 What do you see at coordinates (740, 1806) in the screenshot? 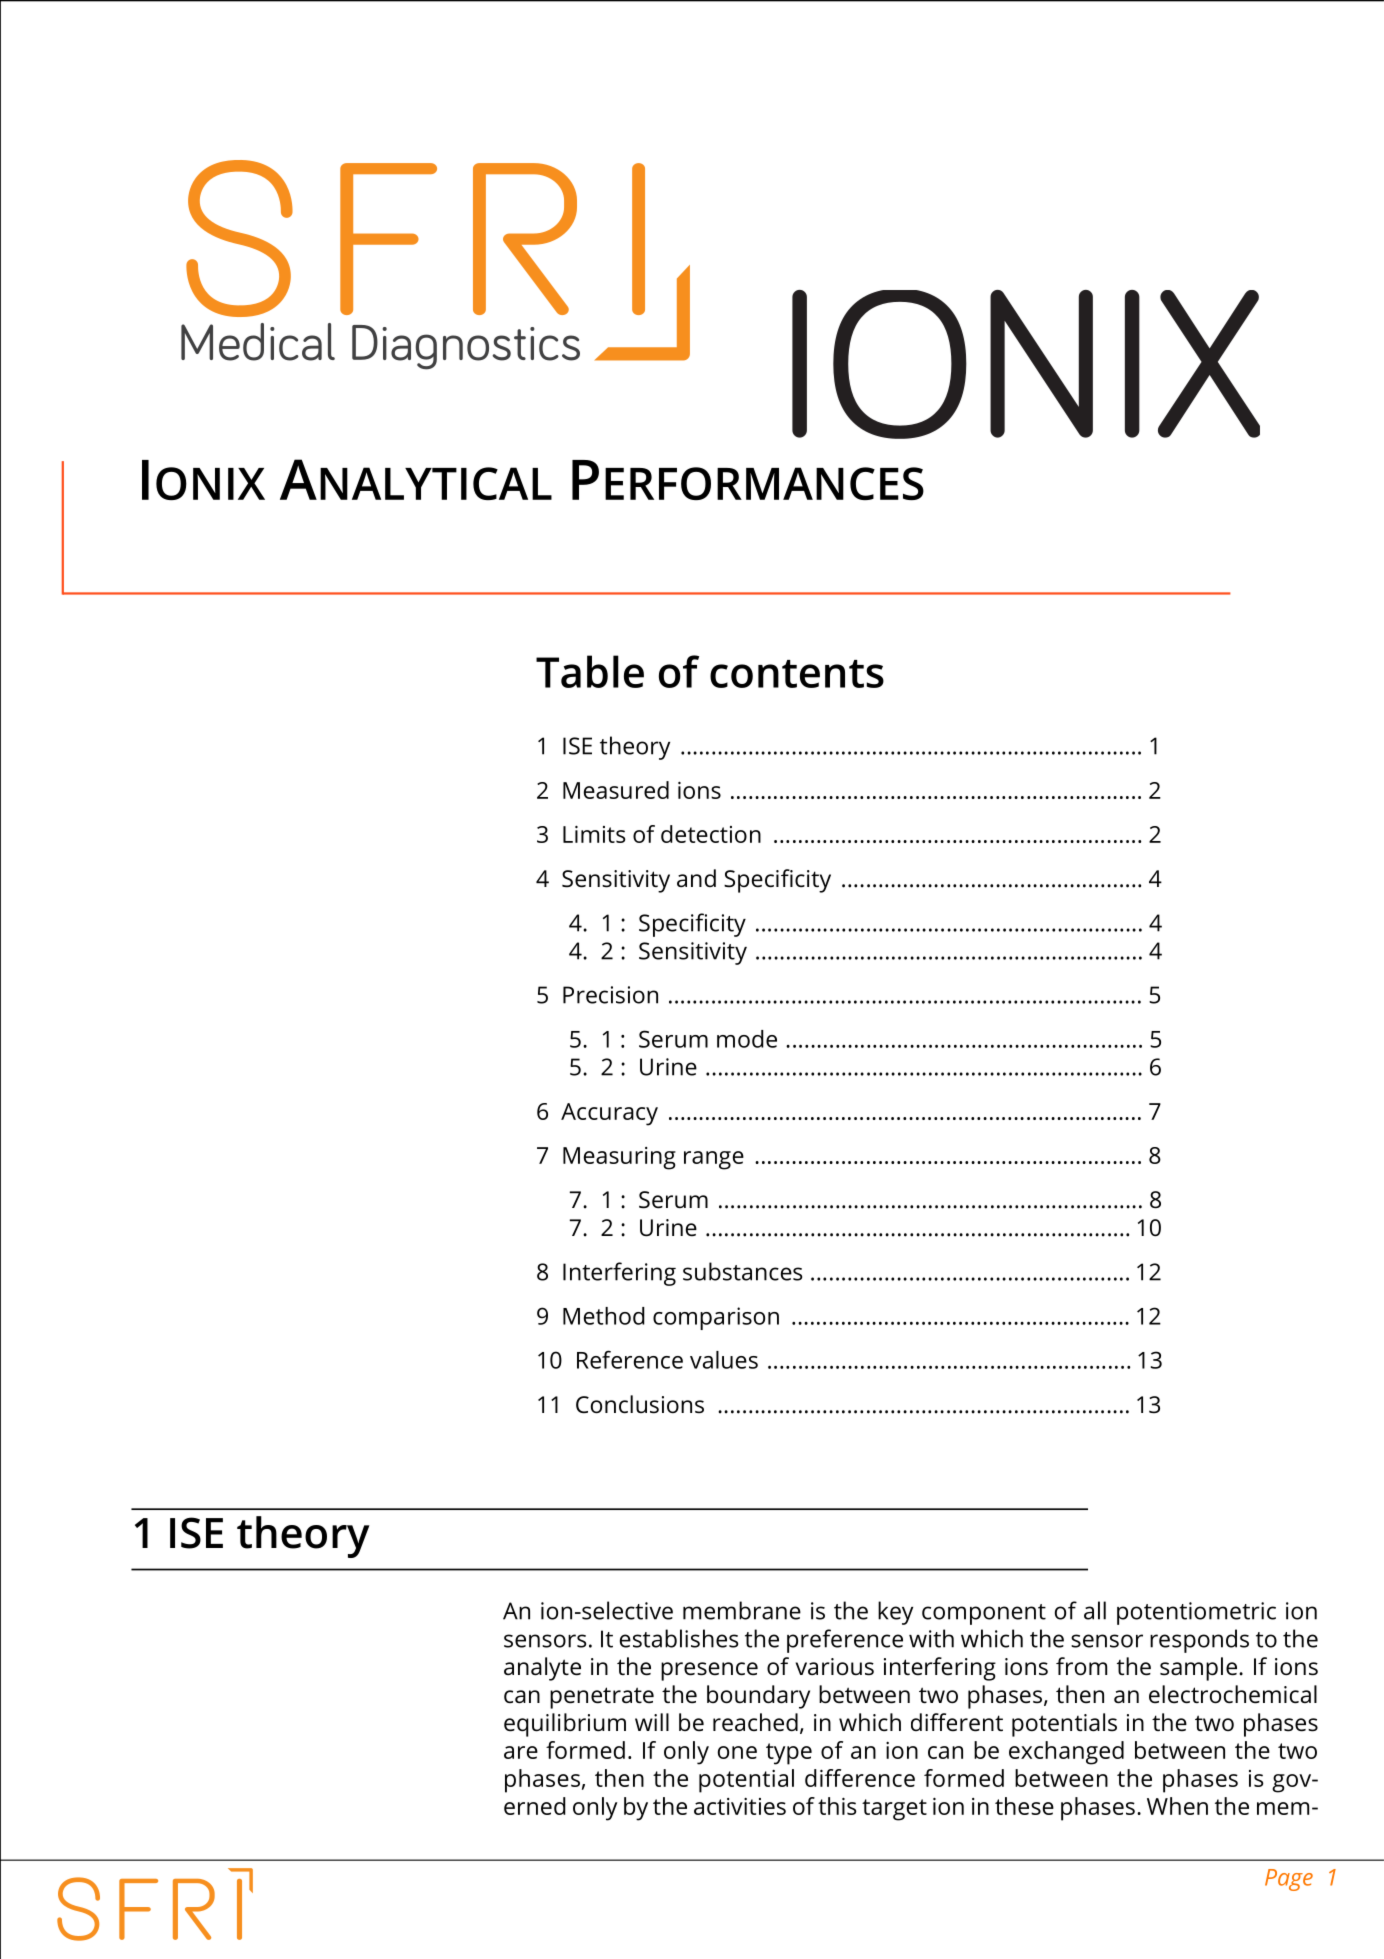
I see `activities` at bounding box center [740, 1806].
